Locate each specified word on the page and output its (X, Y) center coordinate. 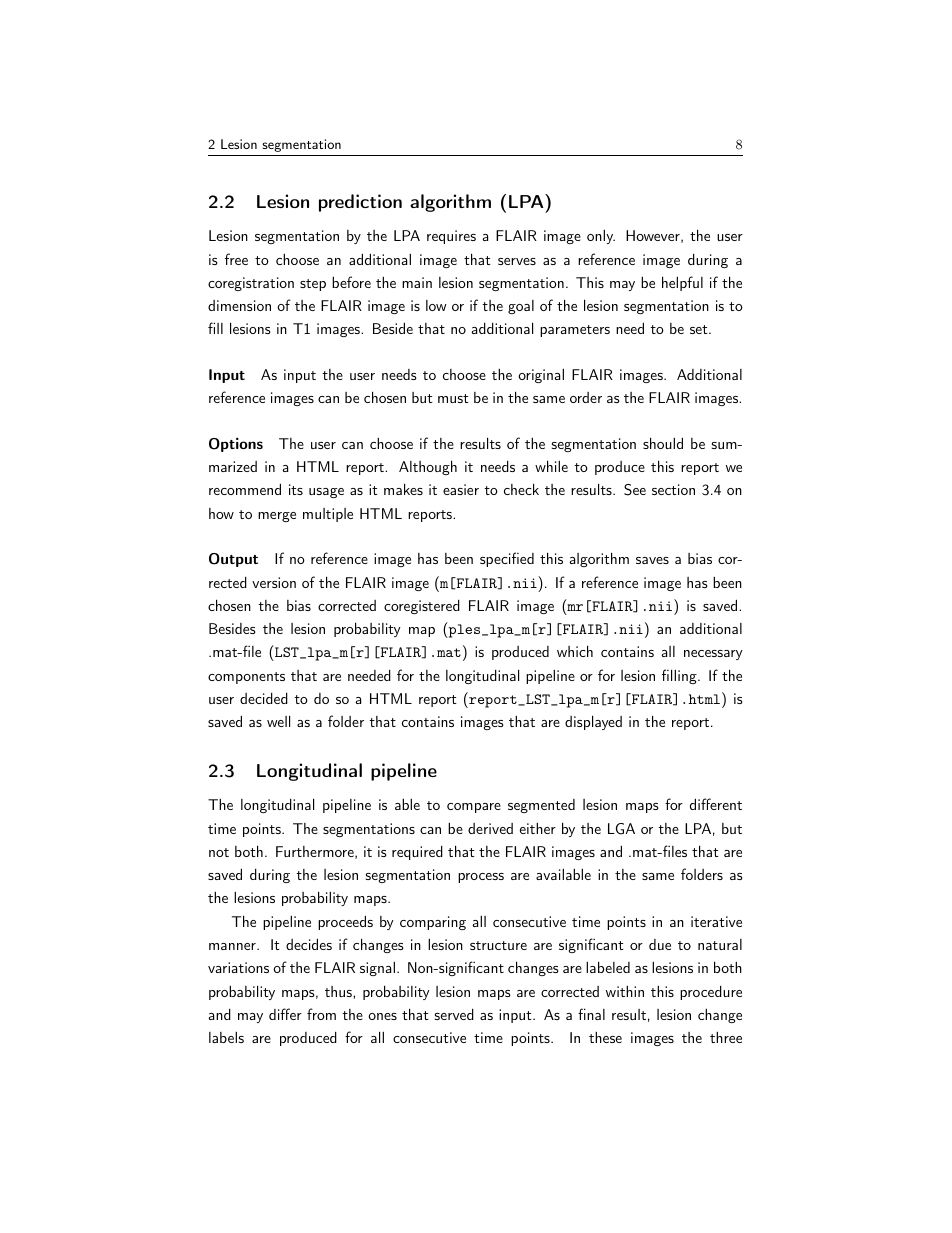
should (663, 443)
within (625, 991)
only (601, 237)
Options (236, 444)
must (453, 398)
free (236, 259)
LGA (621, 829)
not (219, 852)
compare (474, 808)
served (454, 1014)
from (321, 1014)
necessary (713, 655)
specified (507, 559)
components (246, 678)
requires (451, 237)
